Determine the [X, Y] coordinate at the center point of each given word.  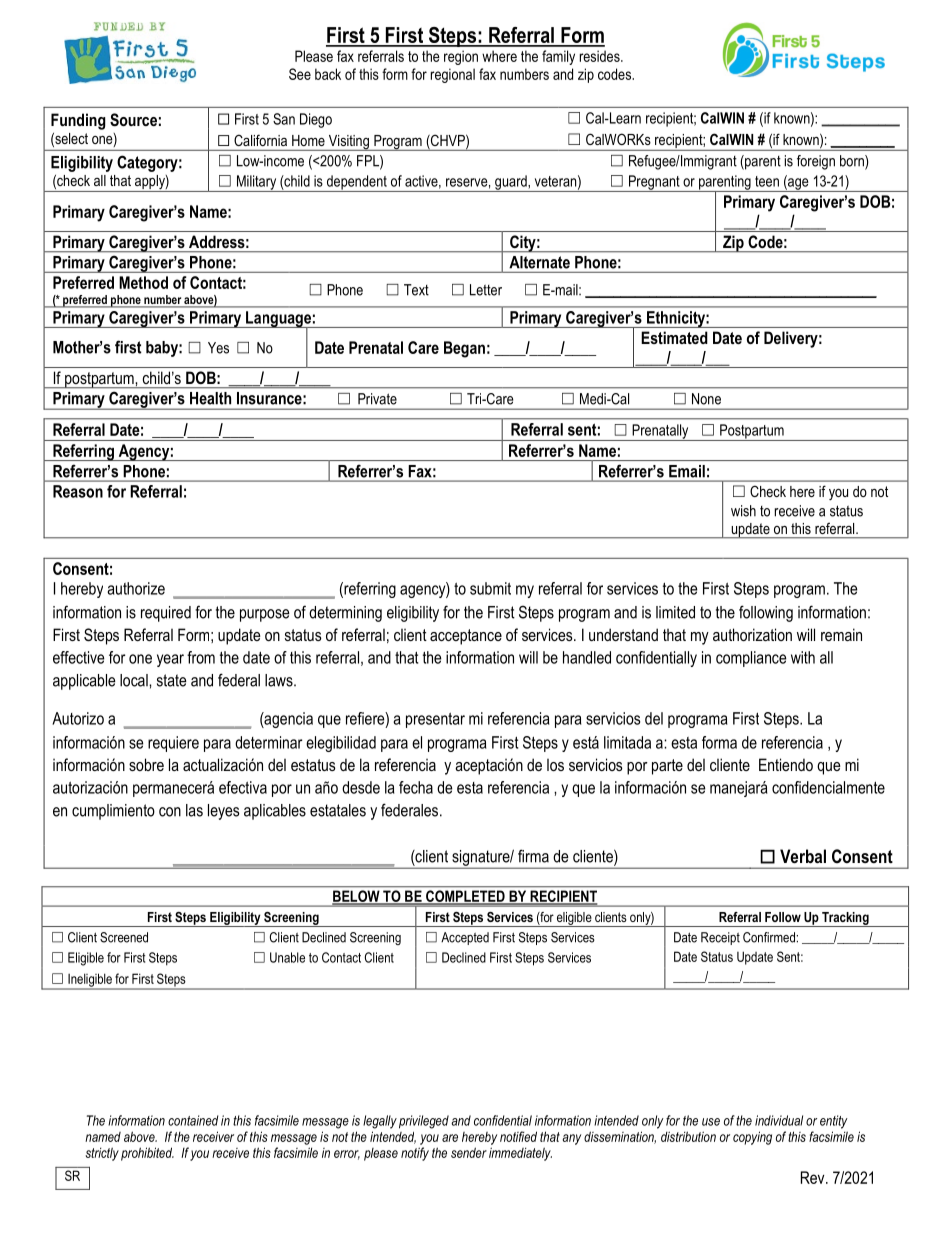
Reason [78, 491]
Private [377, 399]
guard [511, 183]
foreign [816, 162]
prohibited [147, 1154]
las [194, 810]
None [706, 399]
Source [133, 120]
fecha [416, 787]
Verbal [803, 856]
